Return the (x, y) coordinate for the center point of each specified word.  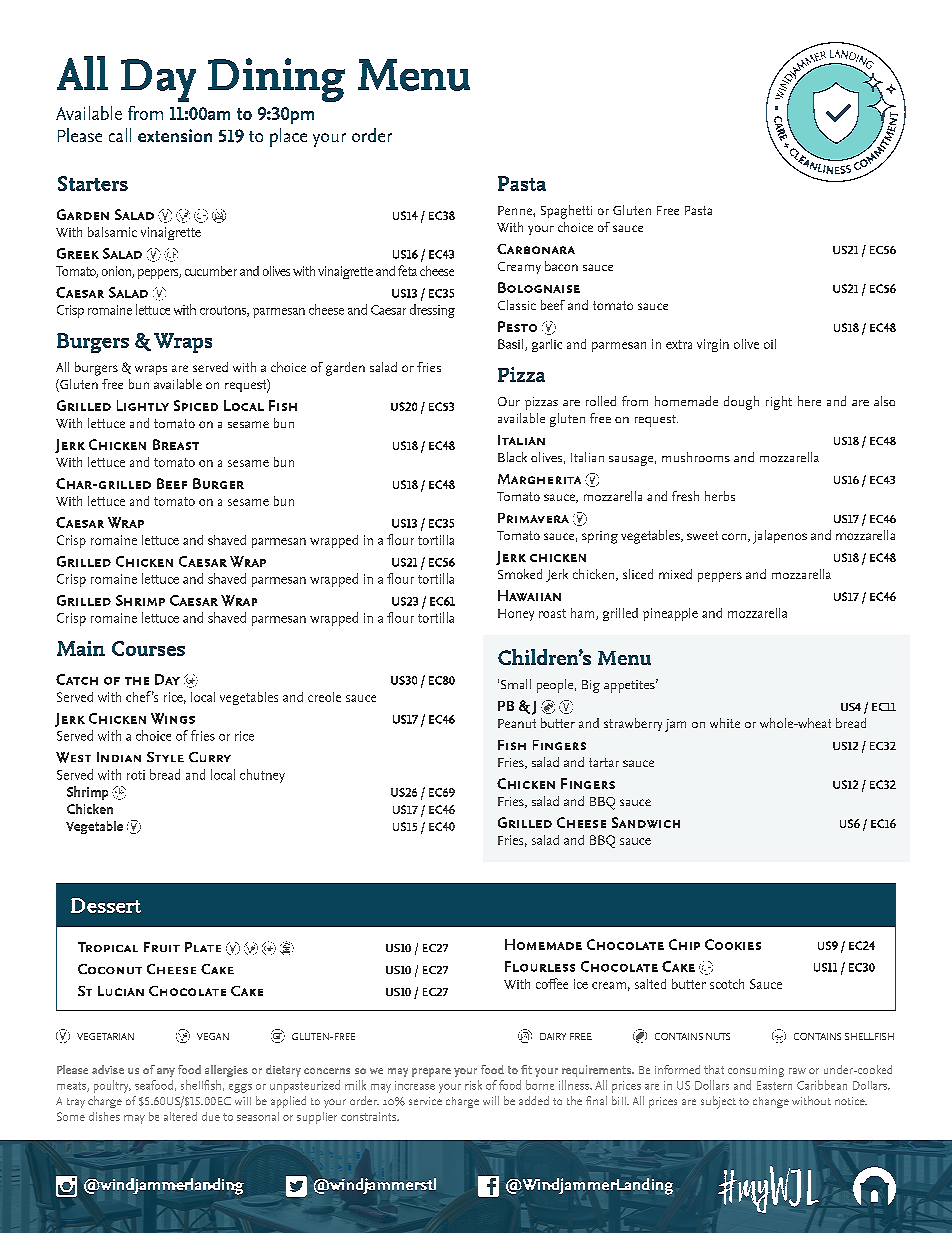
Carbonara (536, 249)
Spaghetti (566, 212)
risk (473, 1085)
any (166, 1072)
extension (175, 135)
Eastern (774, 1085)
